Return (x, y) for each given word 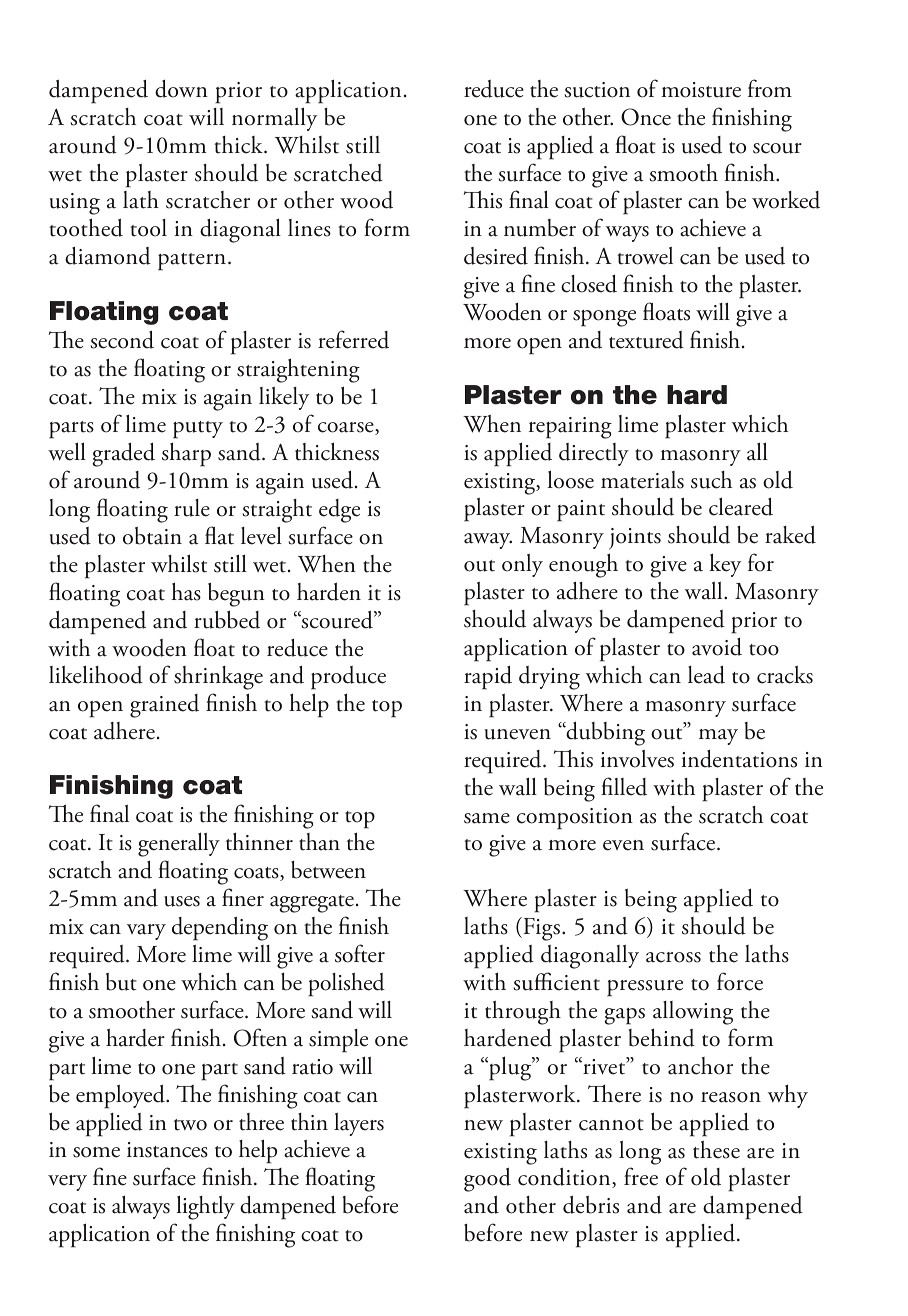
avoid (717, 647)
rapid (488, 678)
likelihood (96, 674)
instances (167, 1150)
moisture (701, 90)
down (181, 89)
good (487, 1179)
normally (274, 119)
